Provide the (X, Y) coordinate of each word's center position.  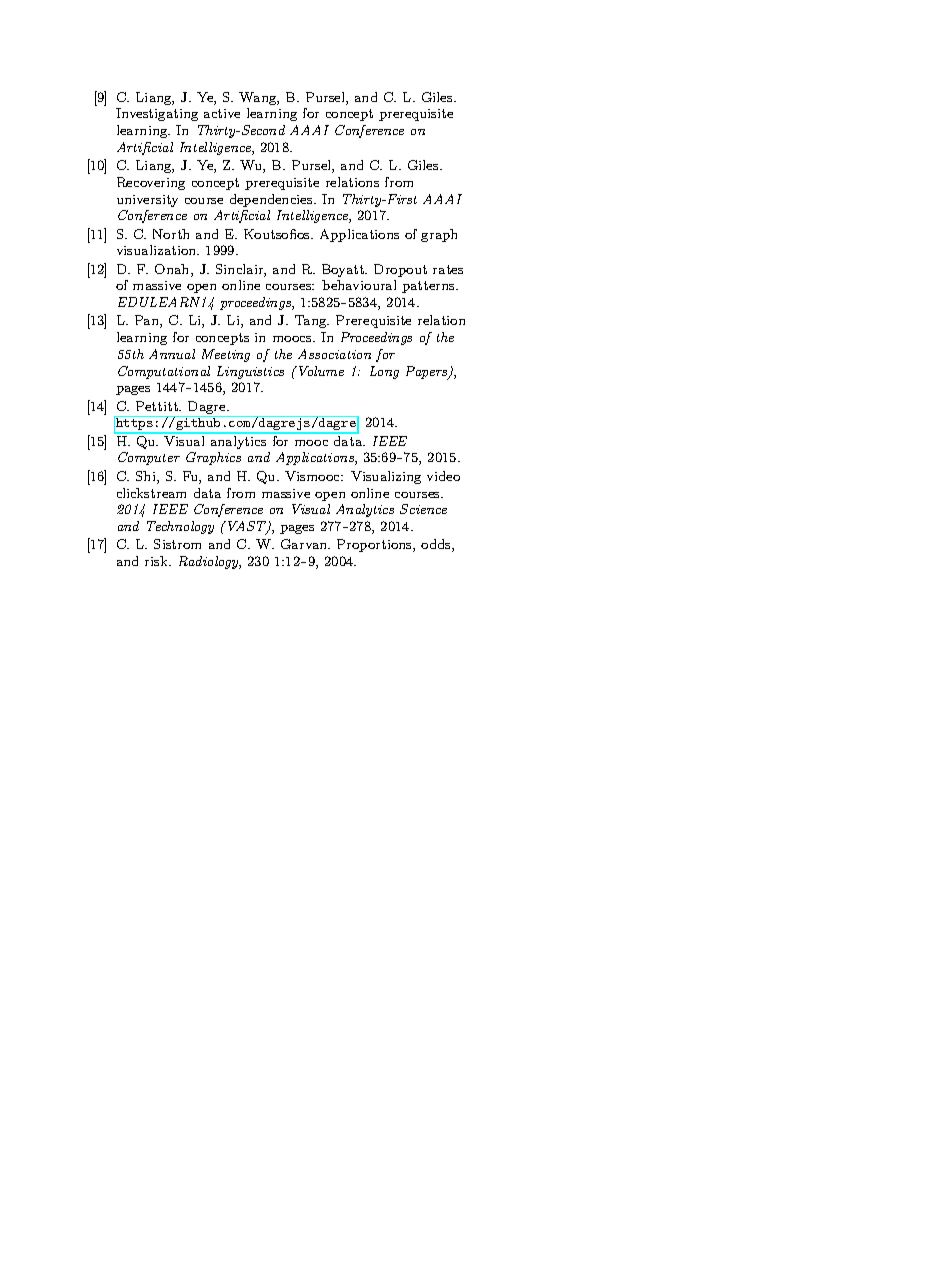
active (222, 113)
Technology (180, 527)
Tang (312, 321)
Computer (149, 458)
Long (384, 372)
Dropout (400, 270)
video (443, 476)
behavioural (359, 285)
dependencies (272, 200)
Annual (172, 354)
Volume (321, 371)
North (171, 234)
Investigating (157, 114)
